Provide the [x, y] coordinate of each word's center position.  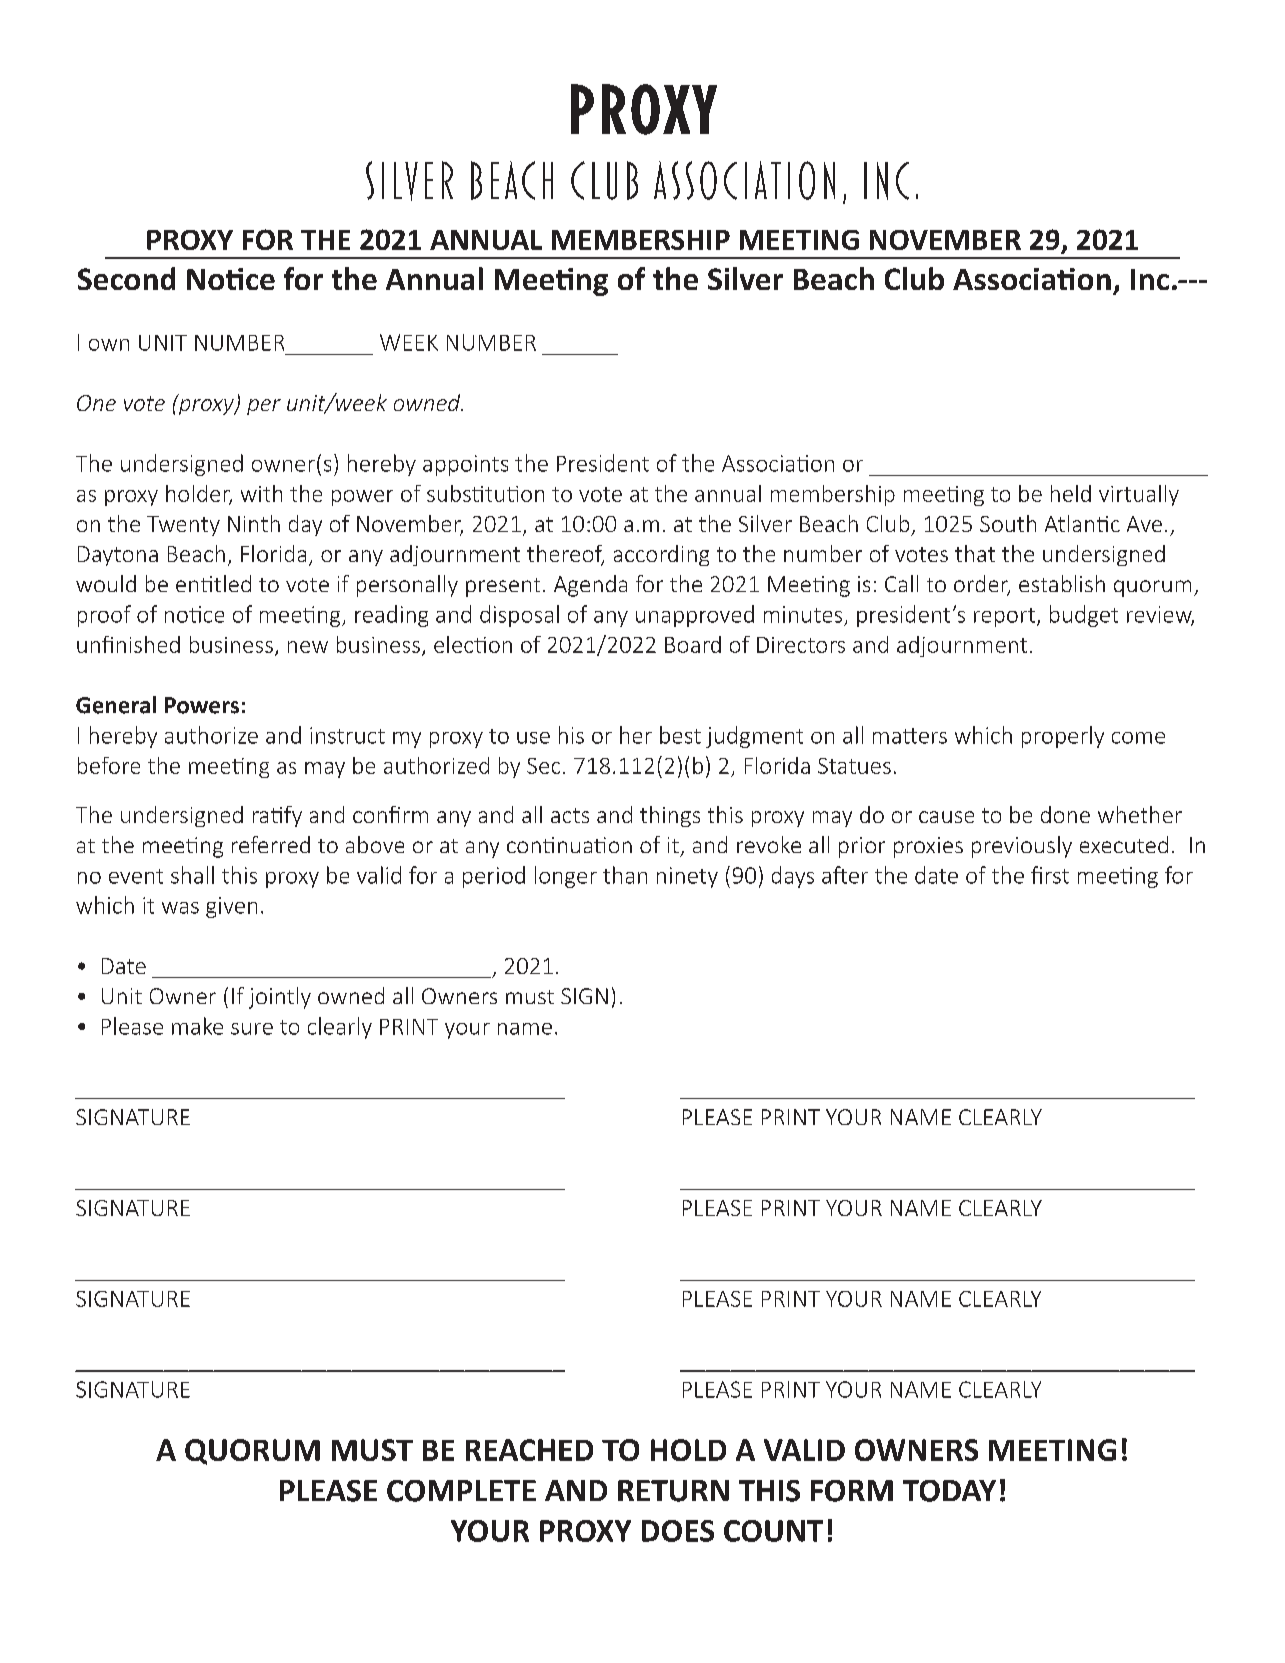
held [1071, 493]
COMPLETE [461, 1491]
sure [252, 1029]
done [1065, 814]
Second [126, 278]
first [1050, 875]
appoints [465, 465]
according [661, 555]
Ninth [254, 523]
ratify [277, 816]
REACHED [529, 1450]
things [670, 816]
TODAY [949, 1491]
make [197, 1026]
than [625, 875]
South [1008, 523]
